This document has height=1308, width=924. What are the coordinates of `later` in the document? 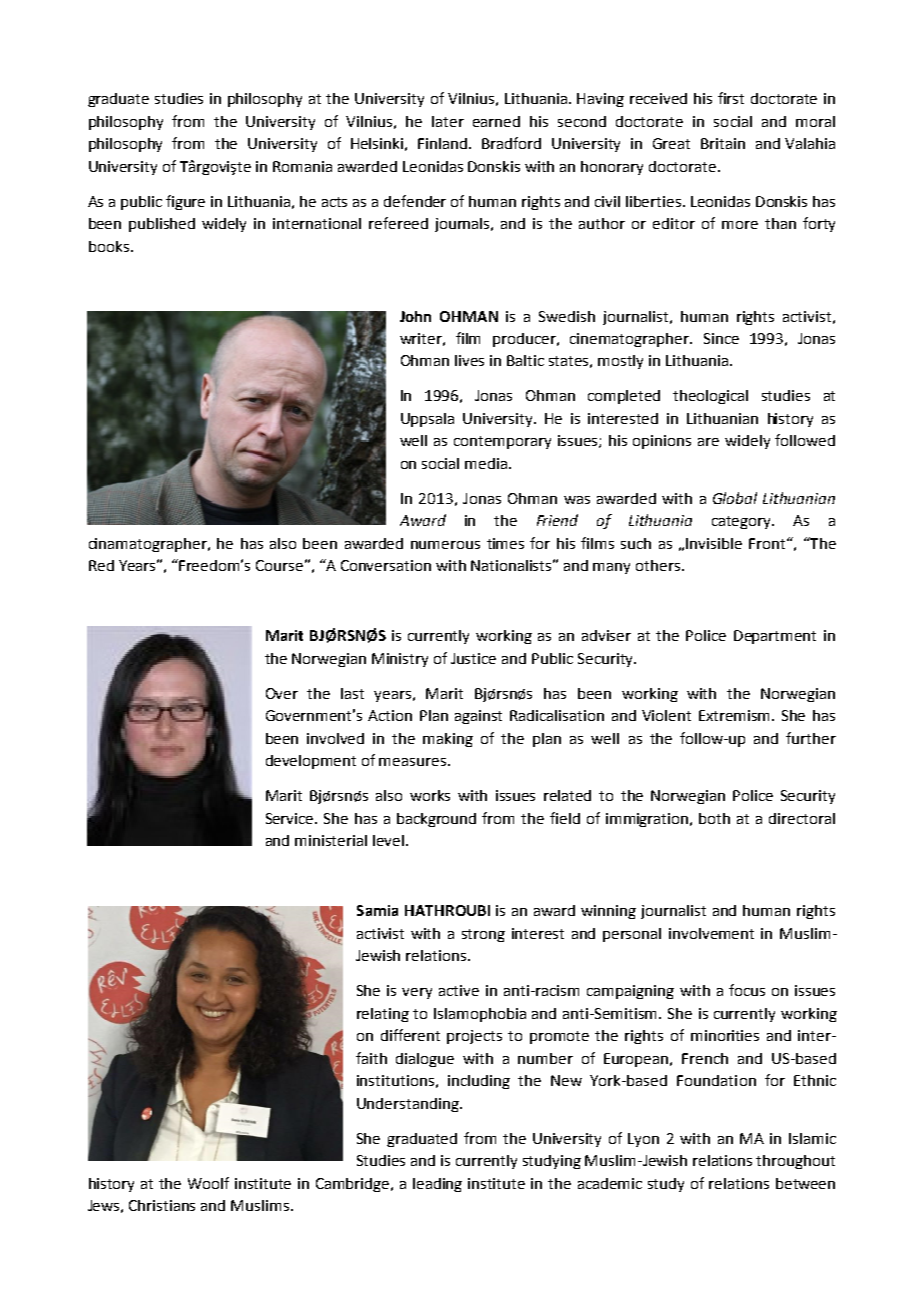 It's located at (448, 121).
